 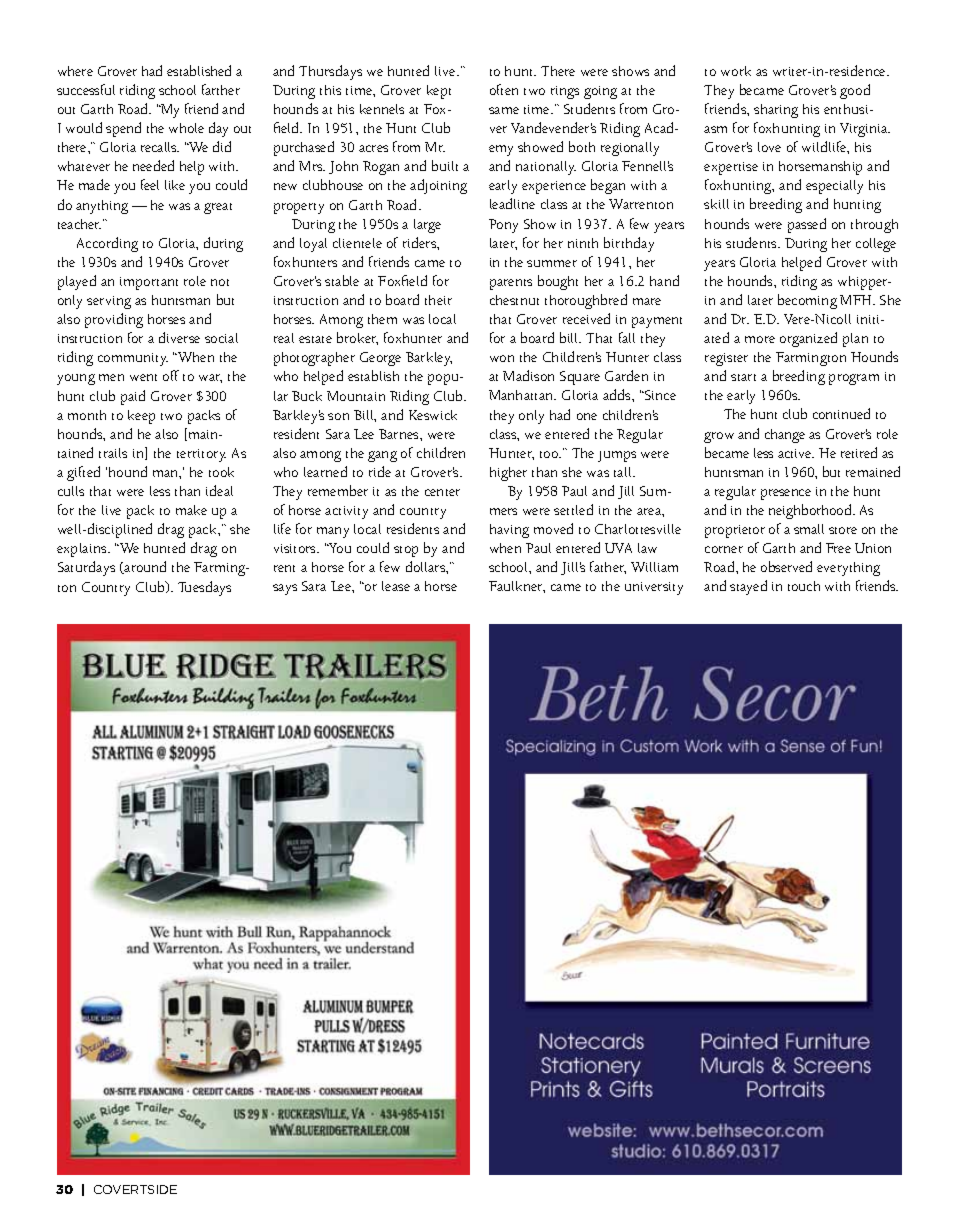 What do you see at coordinates (149, 283) in the screenshot?
I see `important` at bounding box center [149, 283].
